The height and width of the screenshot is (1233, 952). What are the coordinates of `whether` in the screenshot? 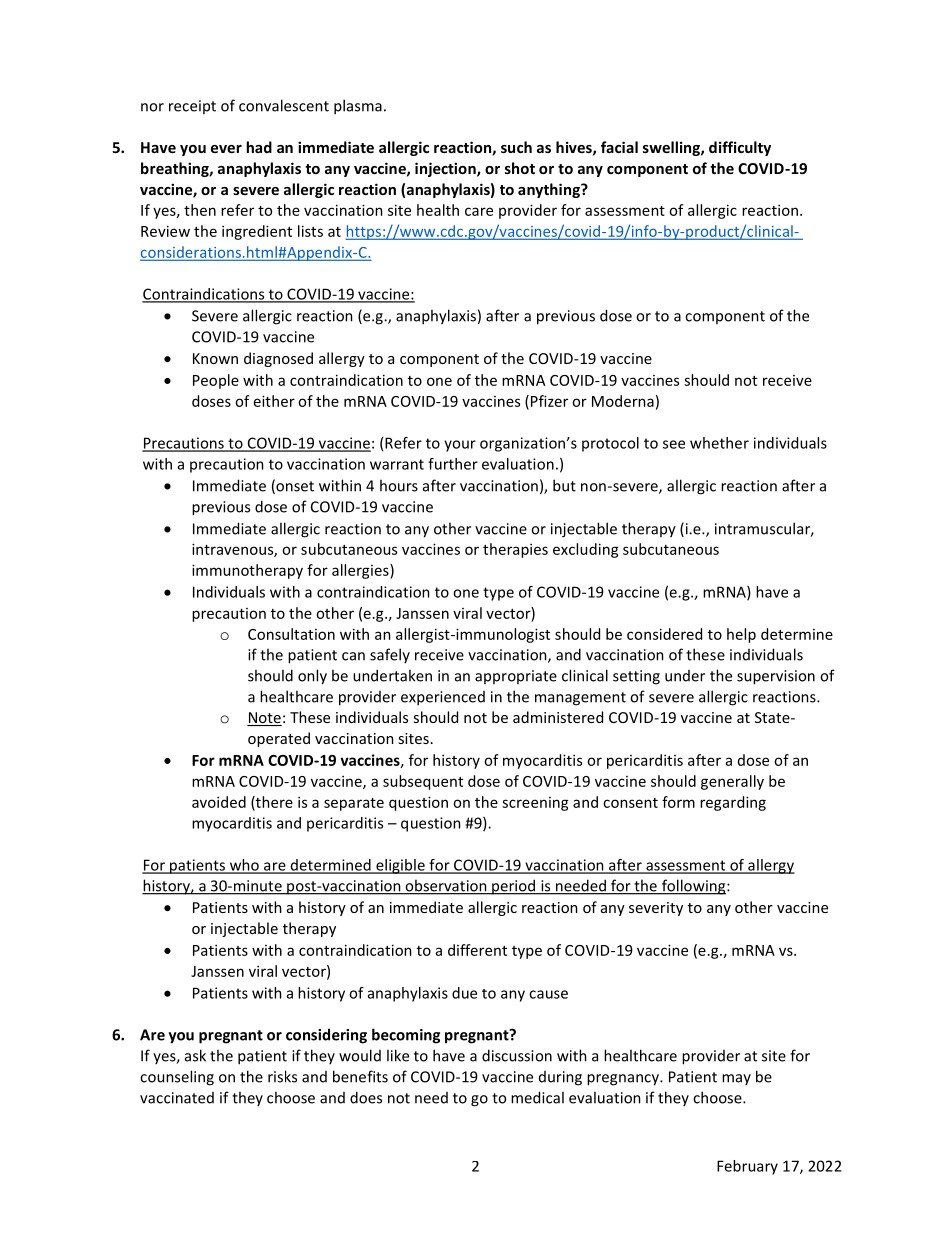 It's located at (719, 443).
